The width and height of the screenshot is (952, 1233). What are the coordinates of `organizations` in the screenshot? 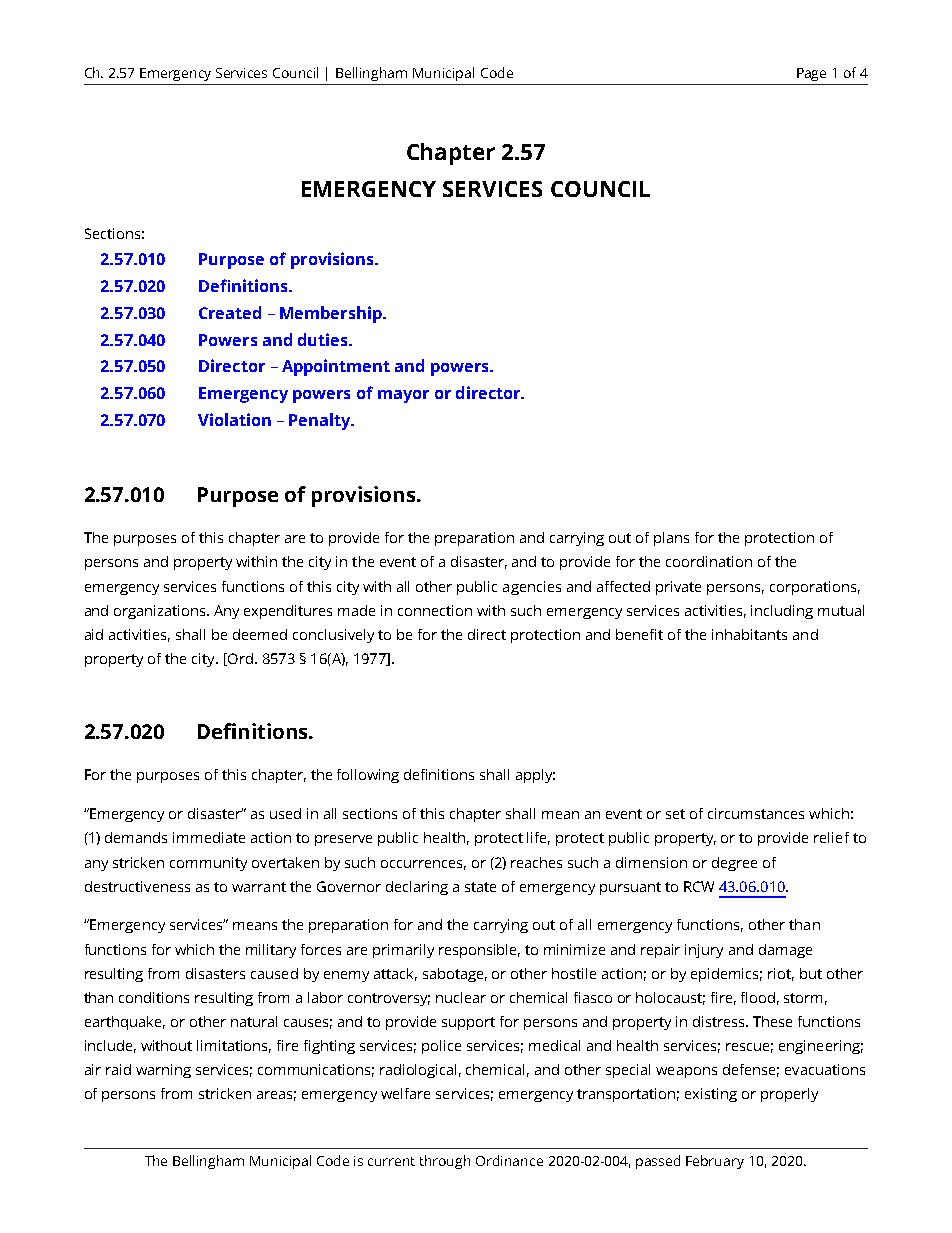 It's located at (161, 612).
